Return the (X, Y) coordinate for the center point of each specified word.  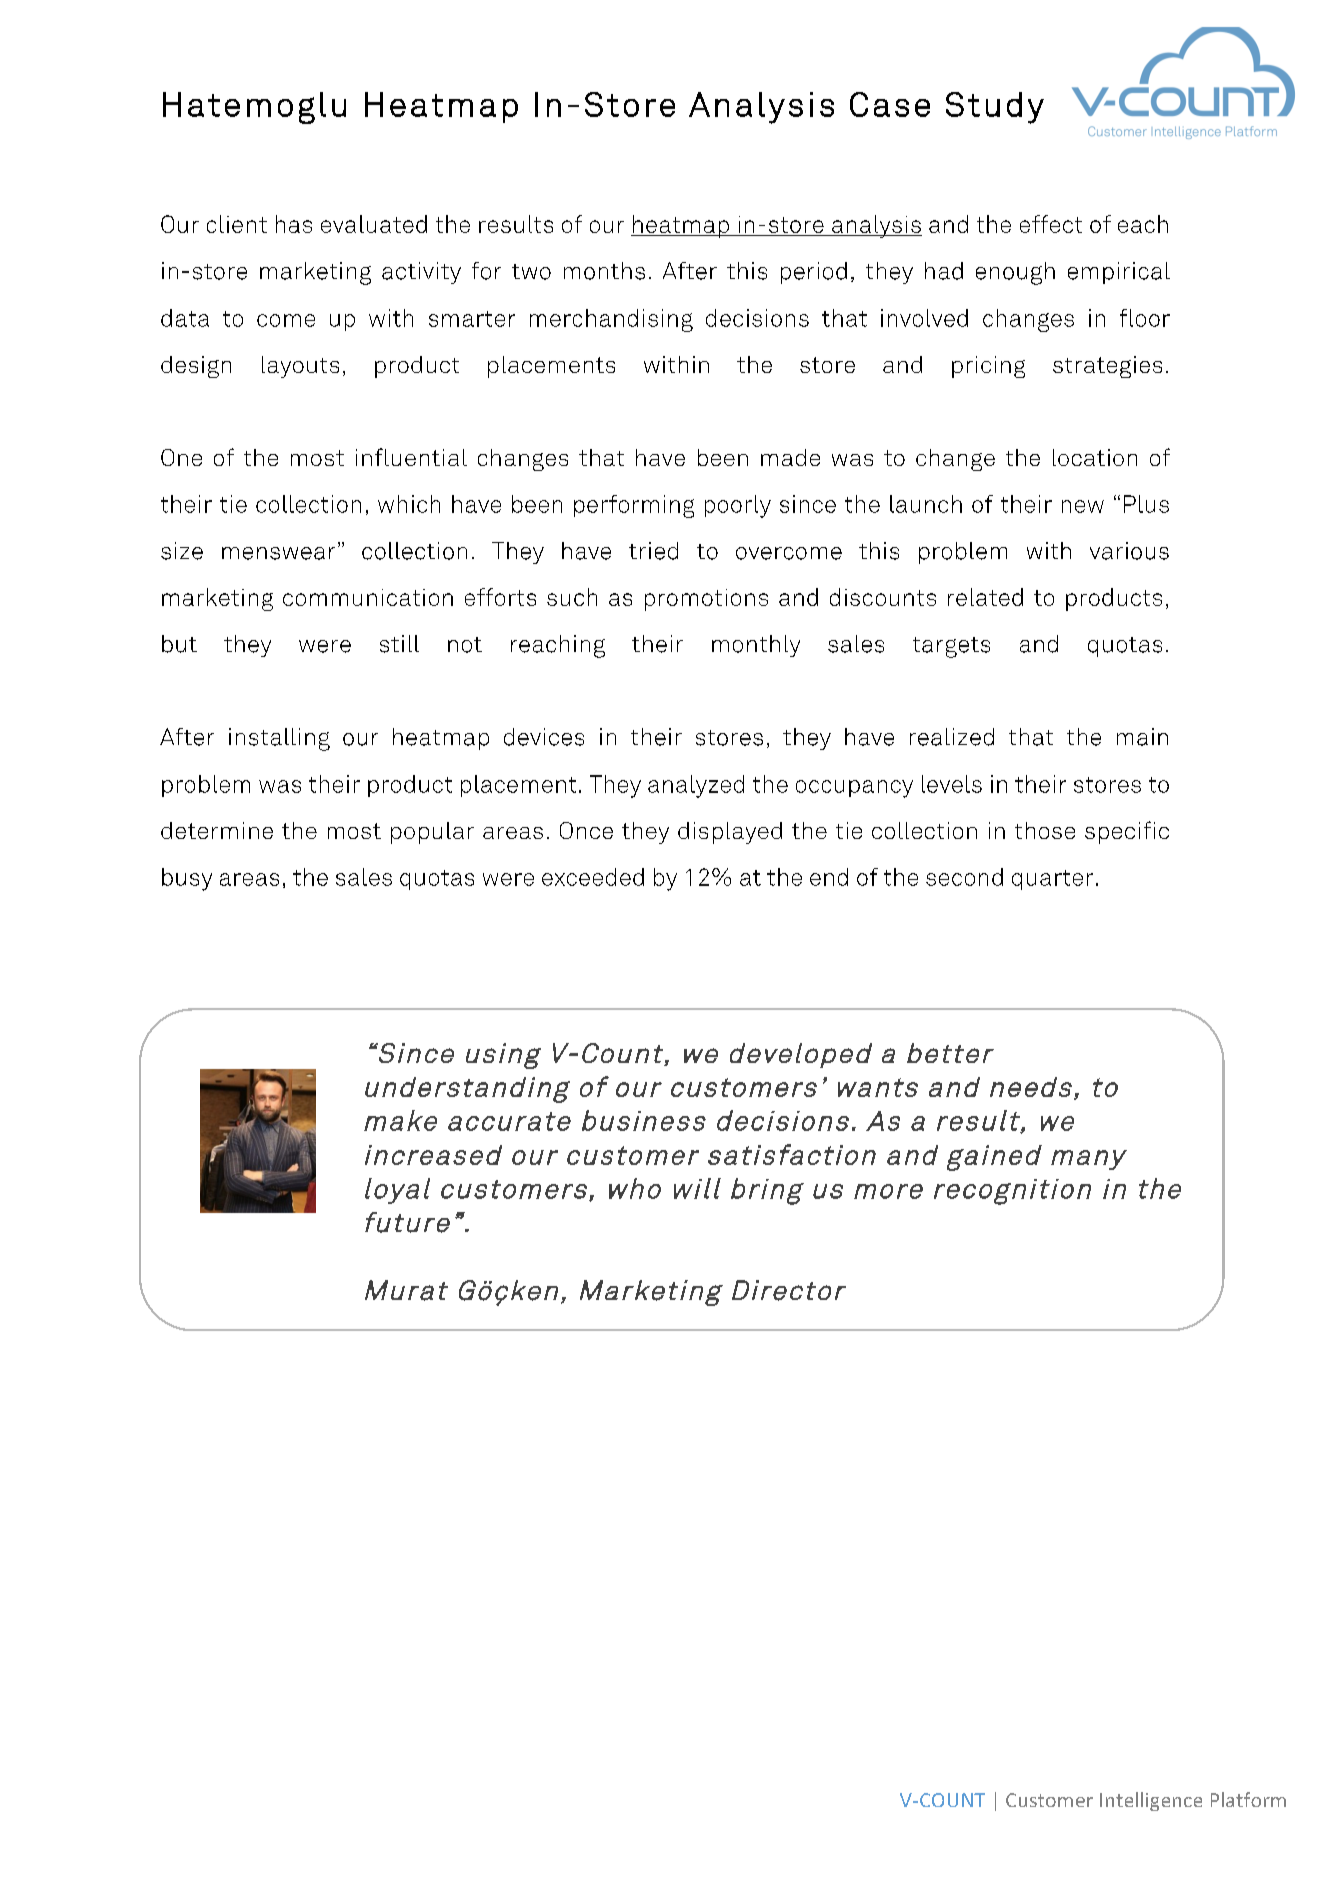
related (985, 597)
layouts (300, 367)
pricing (988, 367)
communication (368, 597)
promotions (706, 600)
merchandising (611, 320)
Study (995, 108)
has (294, 224)
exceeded (593, 877)
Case (890, 104)
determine (217, 830)
